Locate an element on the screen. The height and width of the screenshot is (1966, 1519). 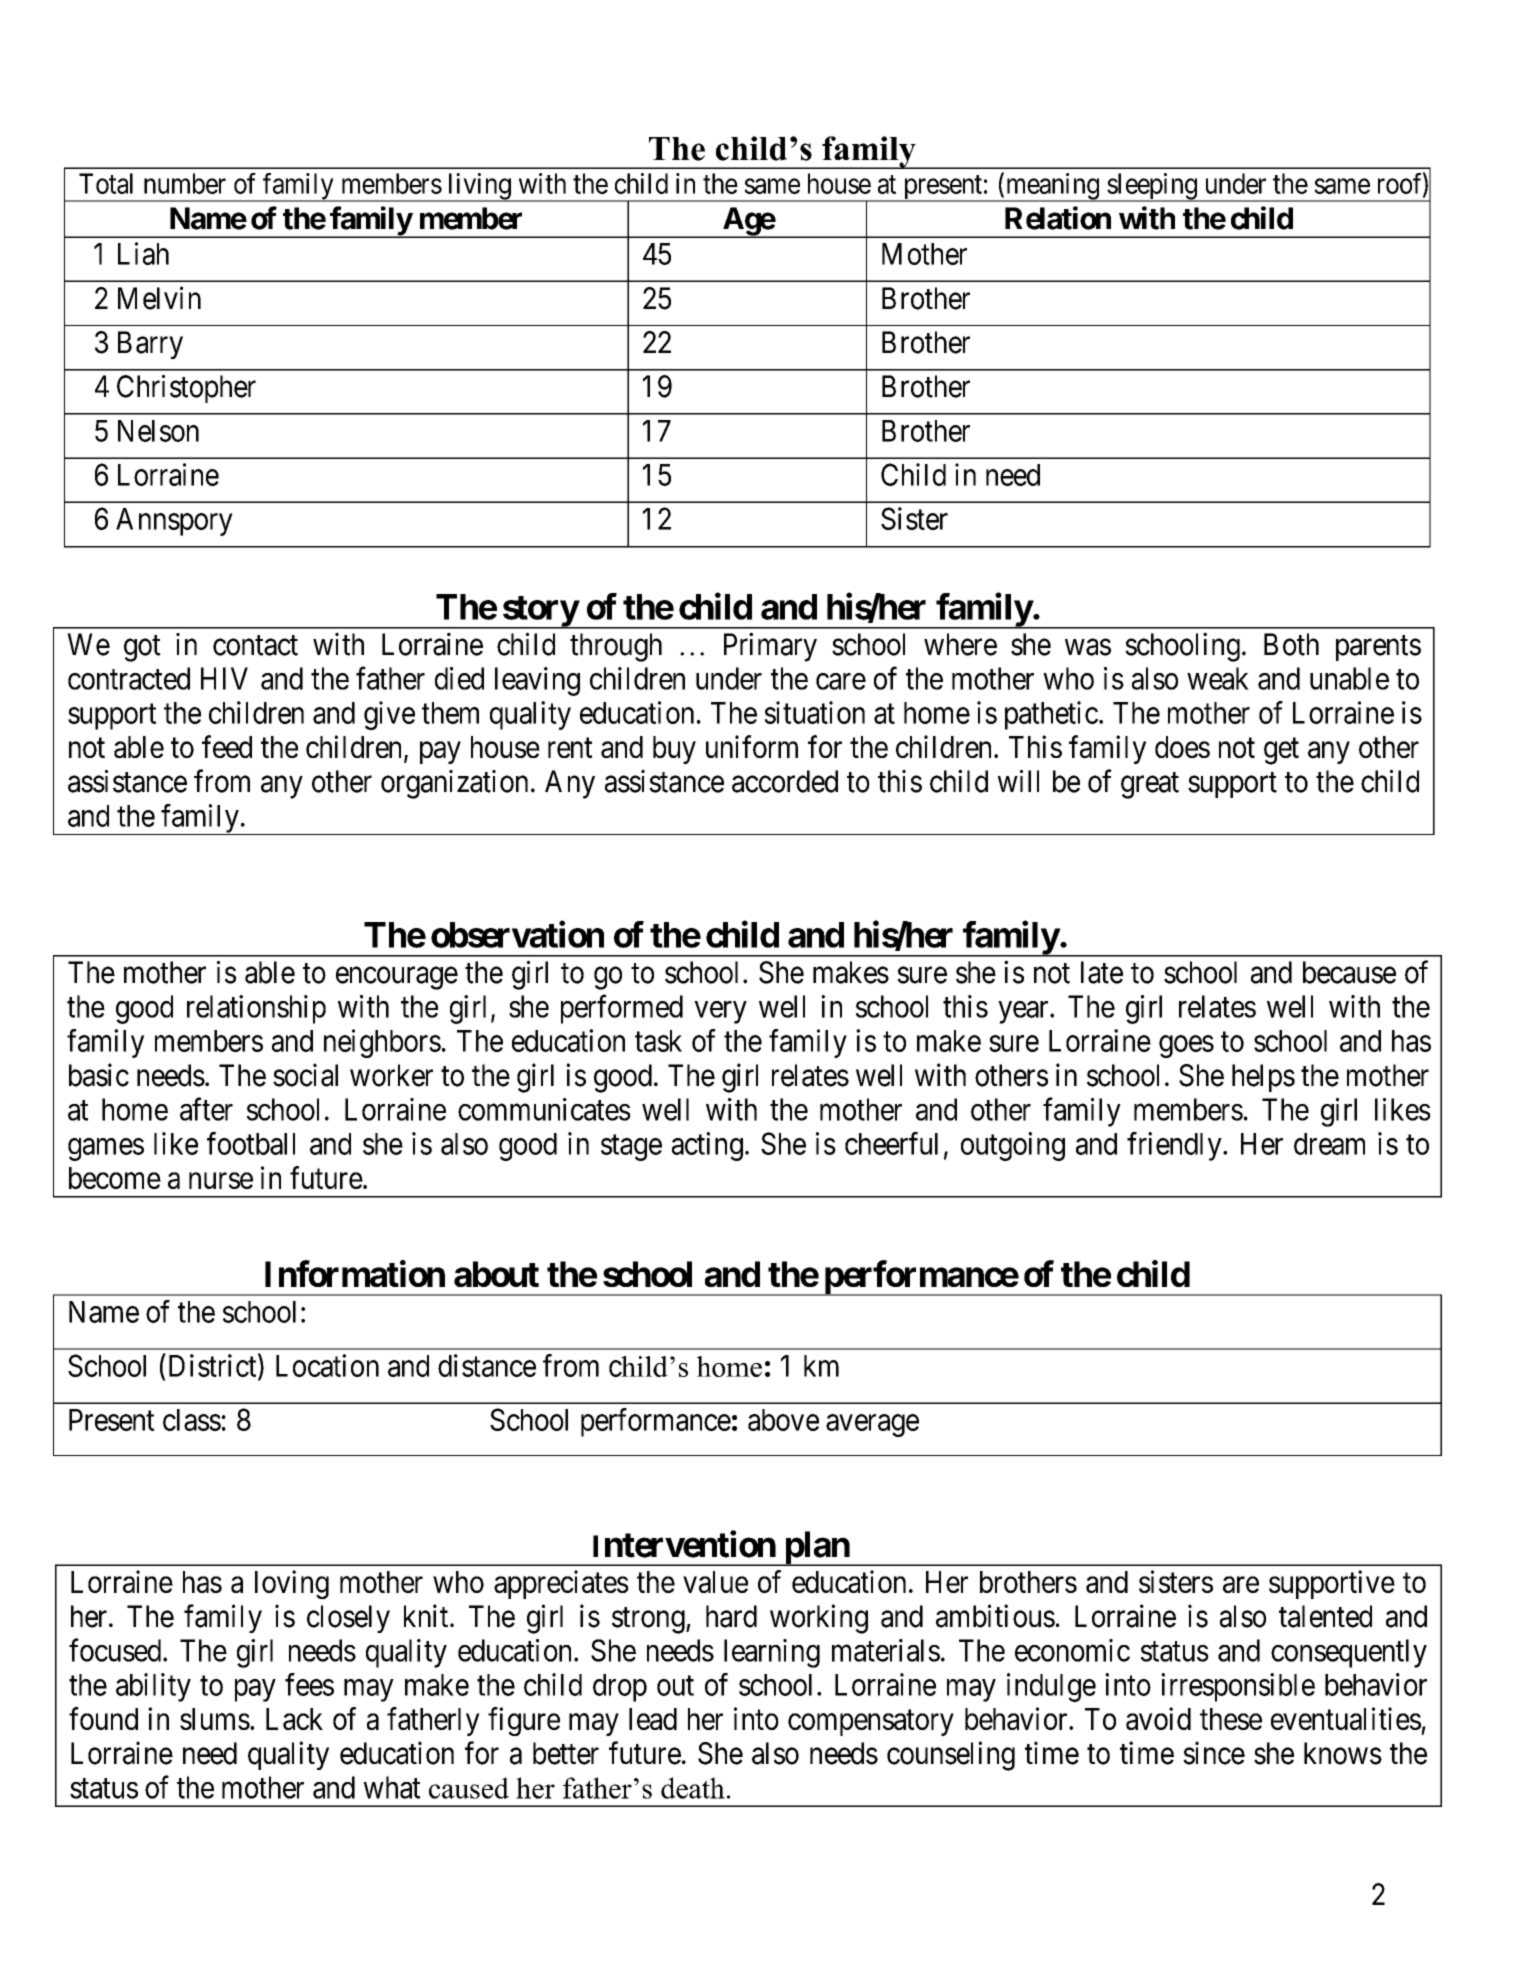
sleeping is located at coordinates (1152, 187).
